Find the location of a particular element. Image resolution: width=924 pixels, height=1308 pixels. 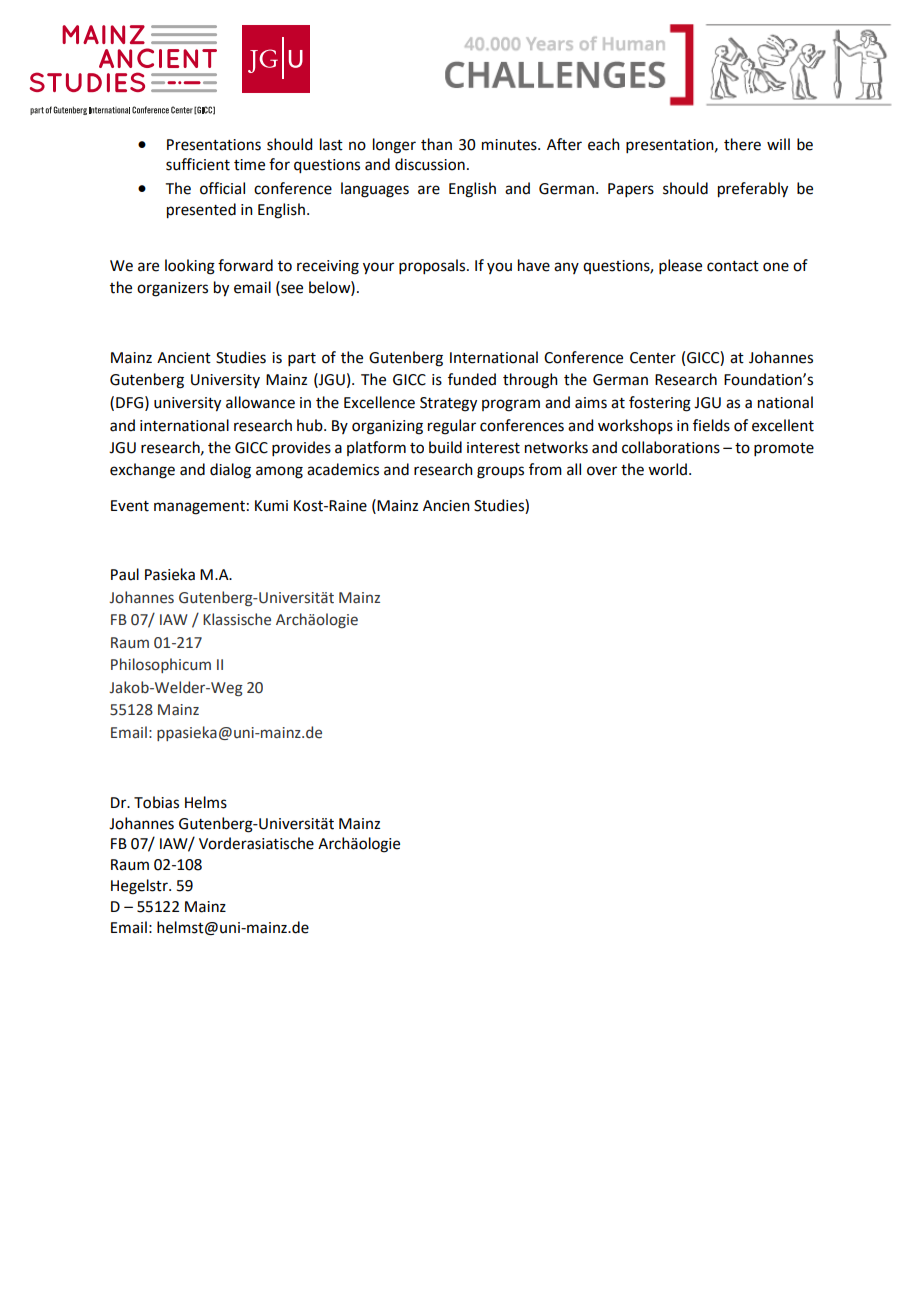

dialog is located at coordinates (230, 471).
